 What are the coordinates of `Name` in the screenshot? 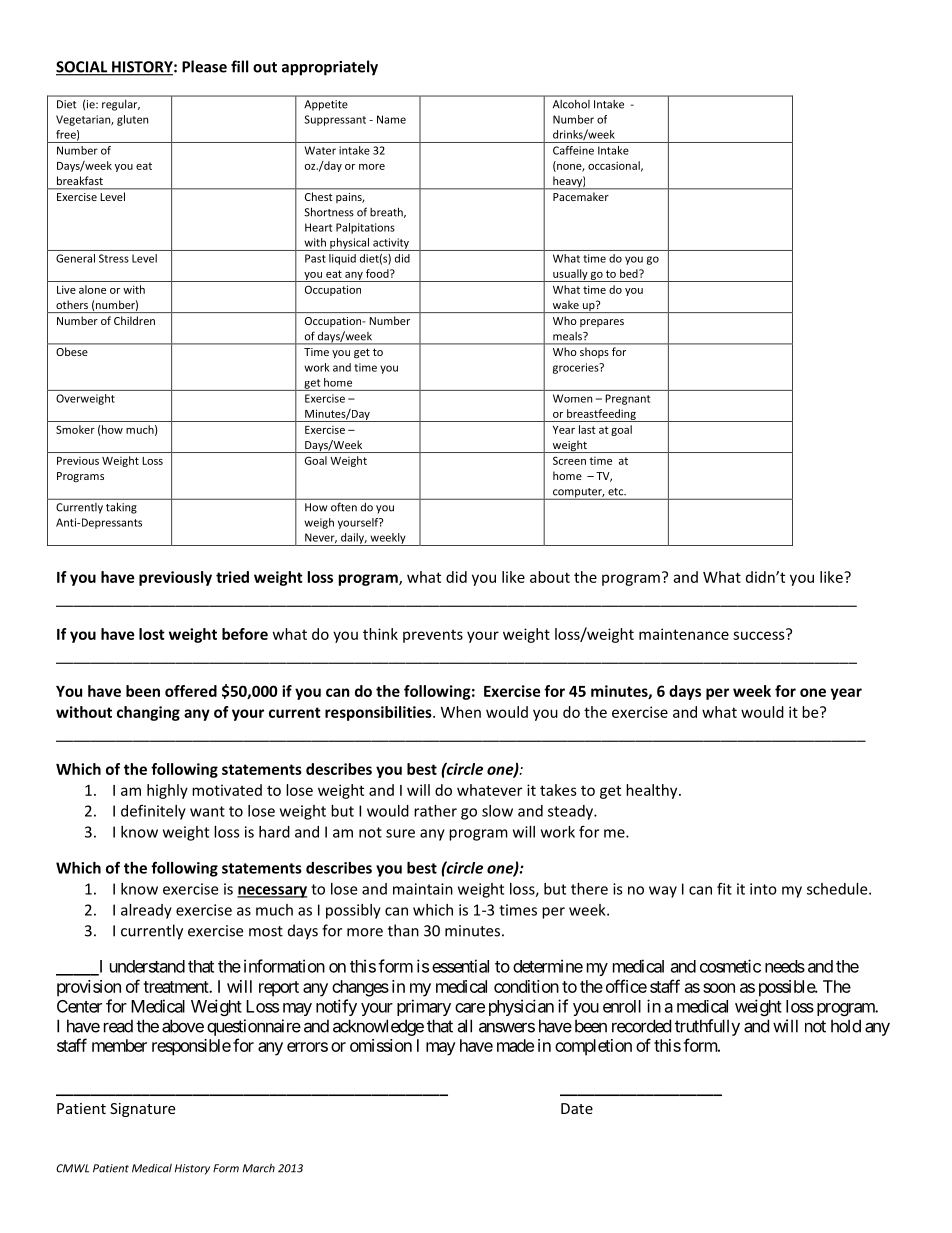 It's located at (391, 119).
